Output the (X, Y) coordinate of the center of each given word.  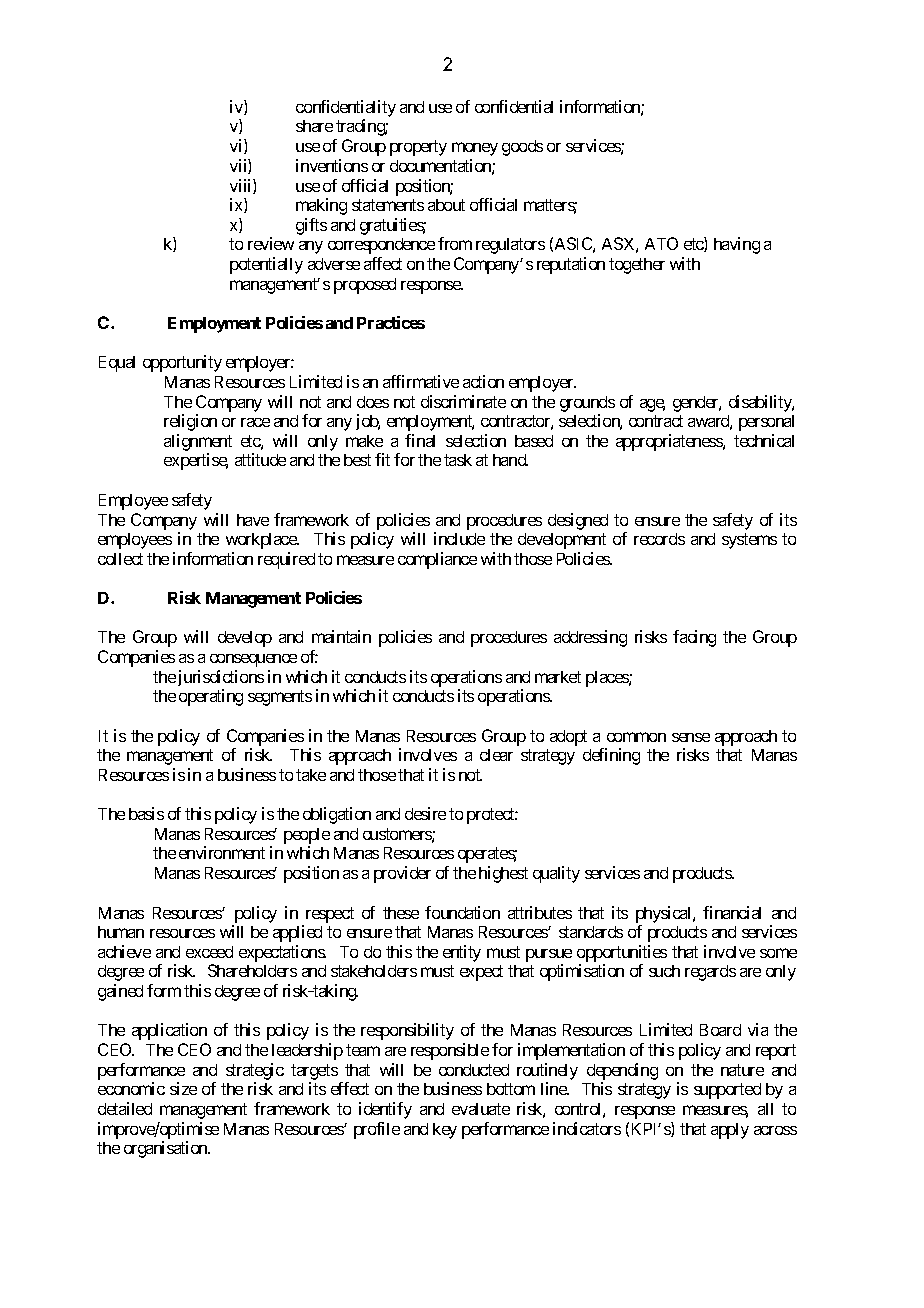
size (183, 1088)
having (737, 245)
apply (730, 1131)
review (271, 243)
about (446, 205)
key (445, 1131)
